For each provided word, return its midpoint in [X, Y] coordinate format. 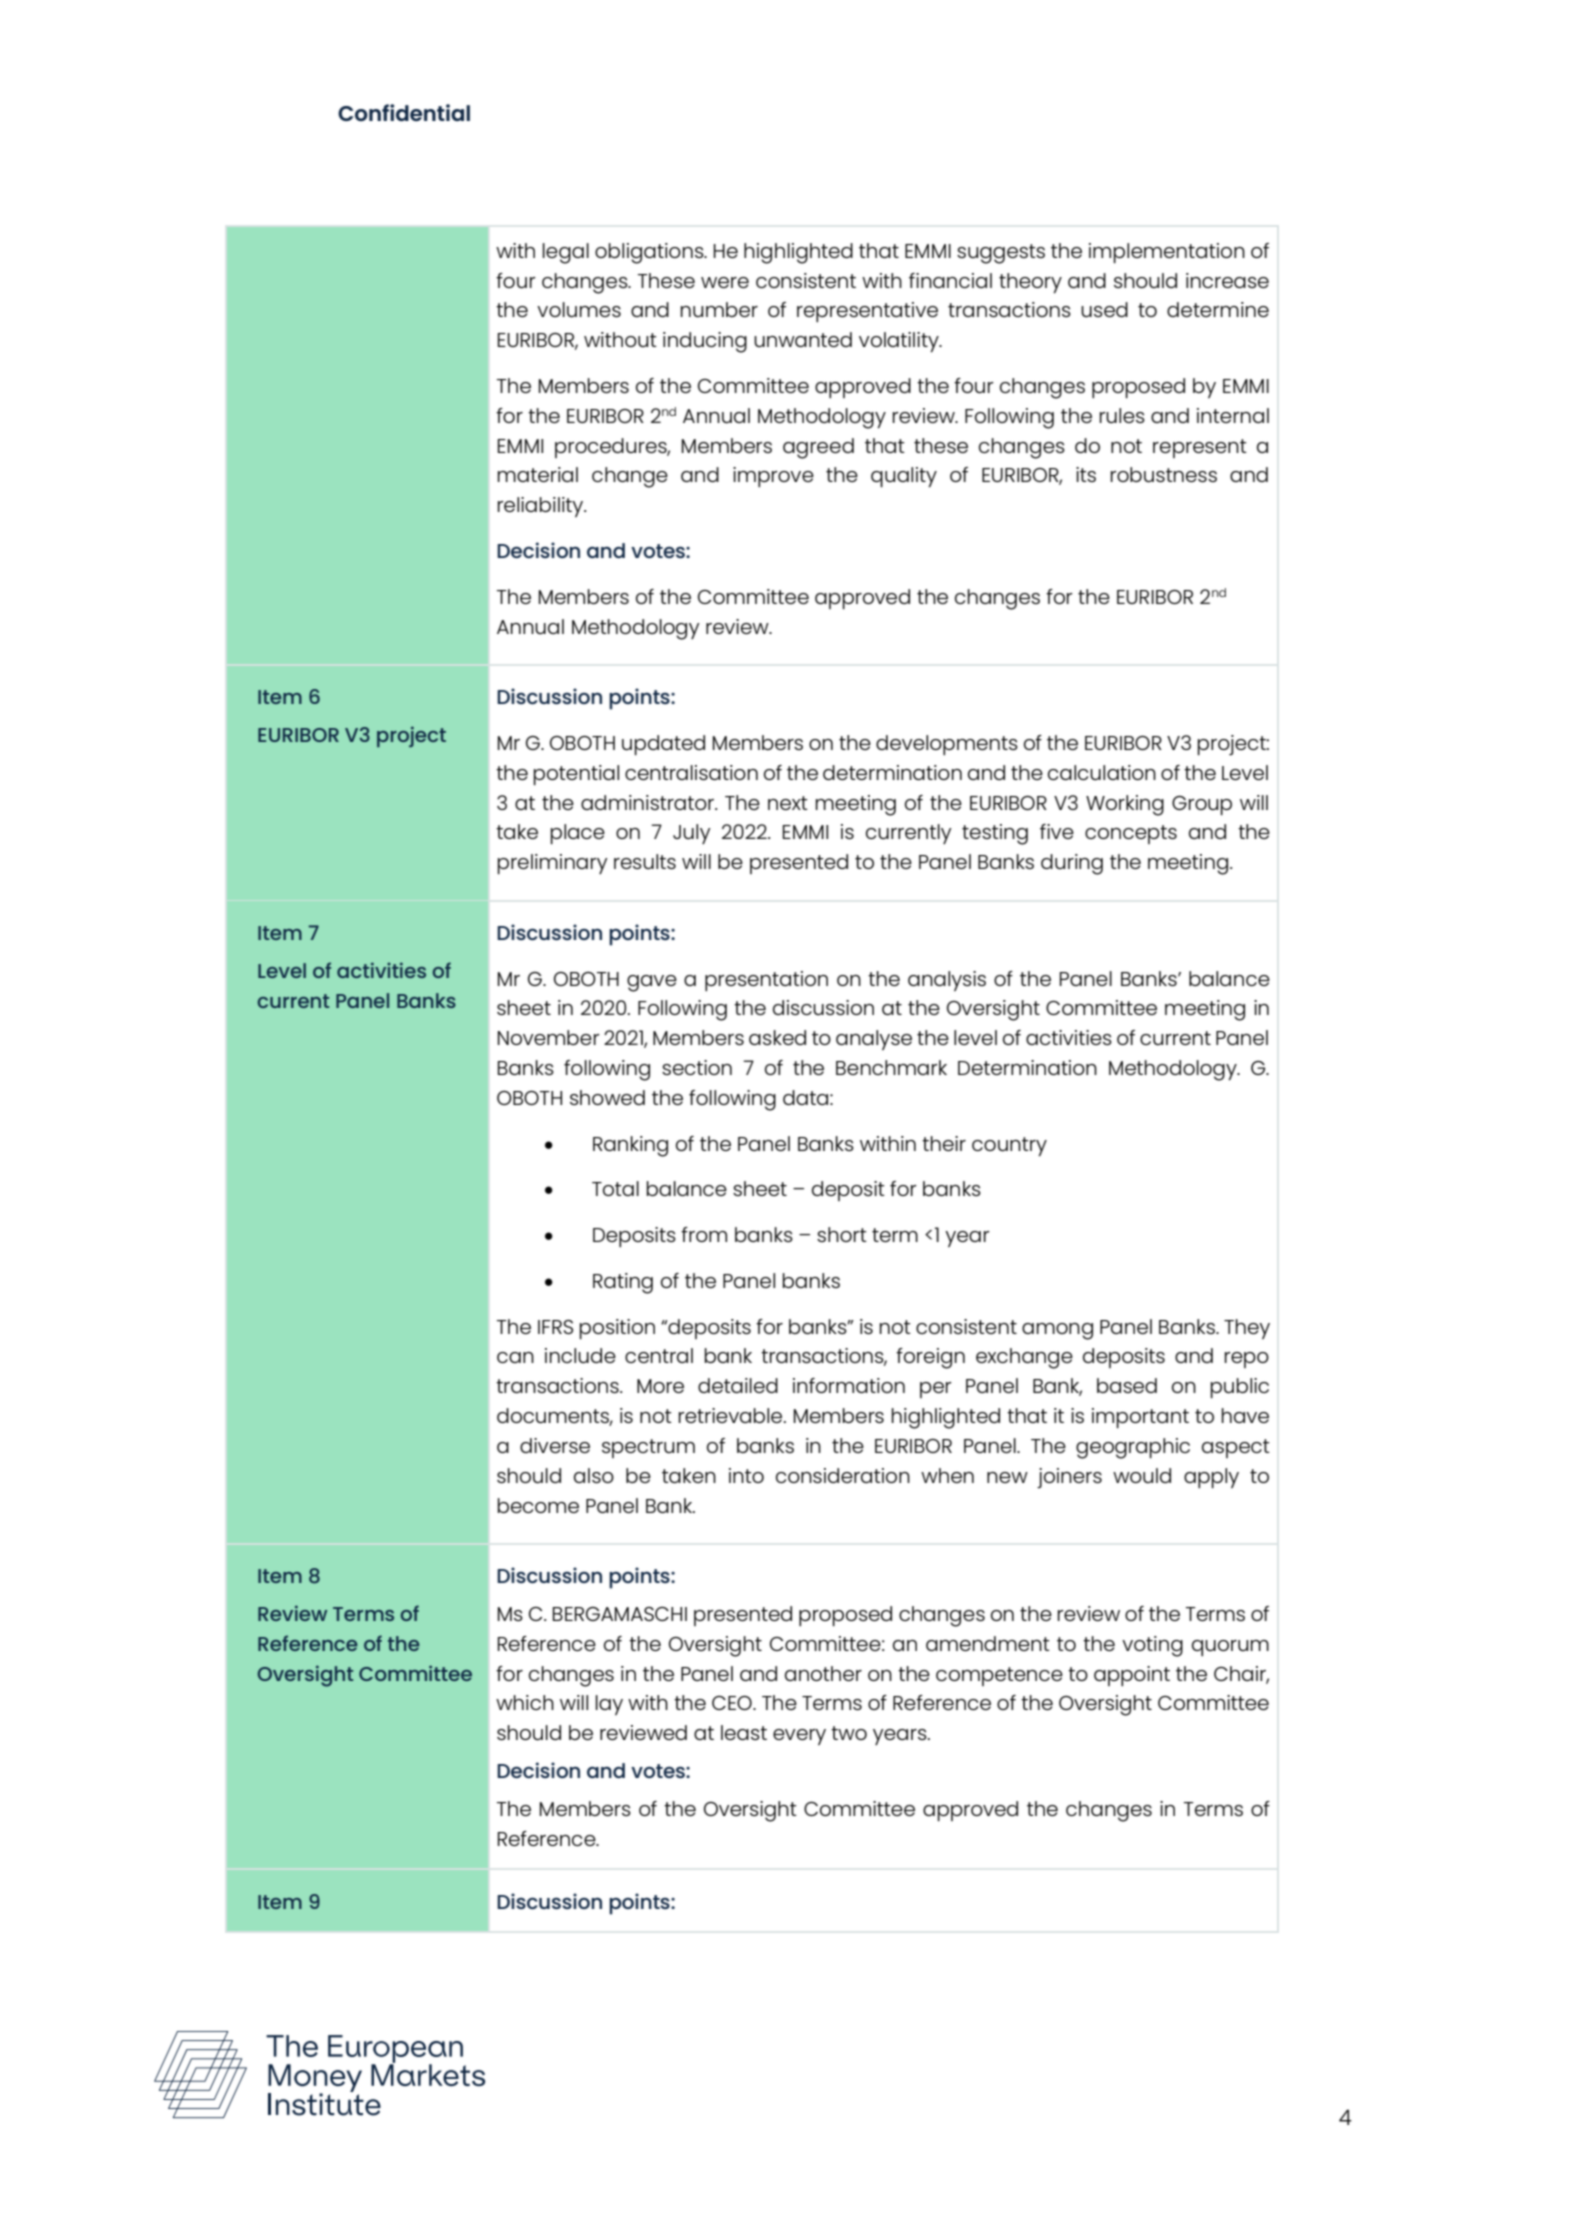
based [1127, 1385]
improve [773, 477]
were [725, 282]
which [525, 1702]
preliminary [553, 864]
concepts [1131, 834]
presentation [766, 981]
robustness [1164, 474]
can [515, 1357]
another [823, 1673]
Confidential [404, 112]
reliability [542, 507]
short [842, 1234]
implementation [1167, 253]
